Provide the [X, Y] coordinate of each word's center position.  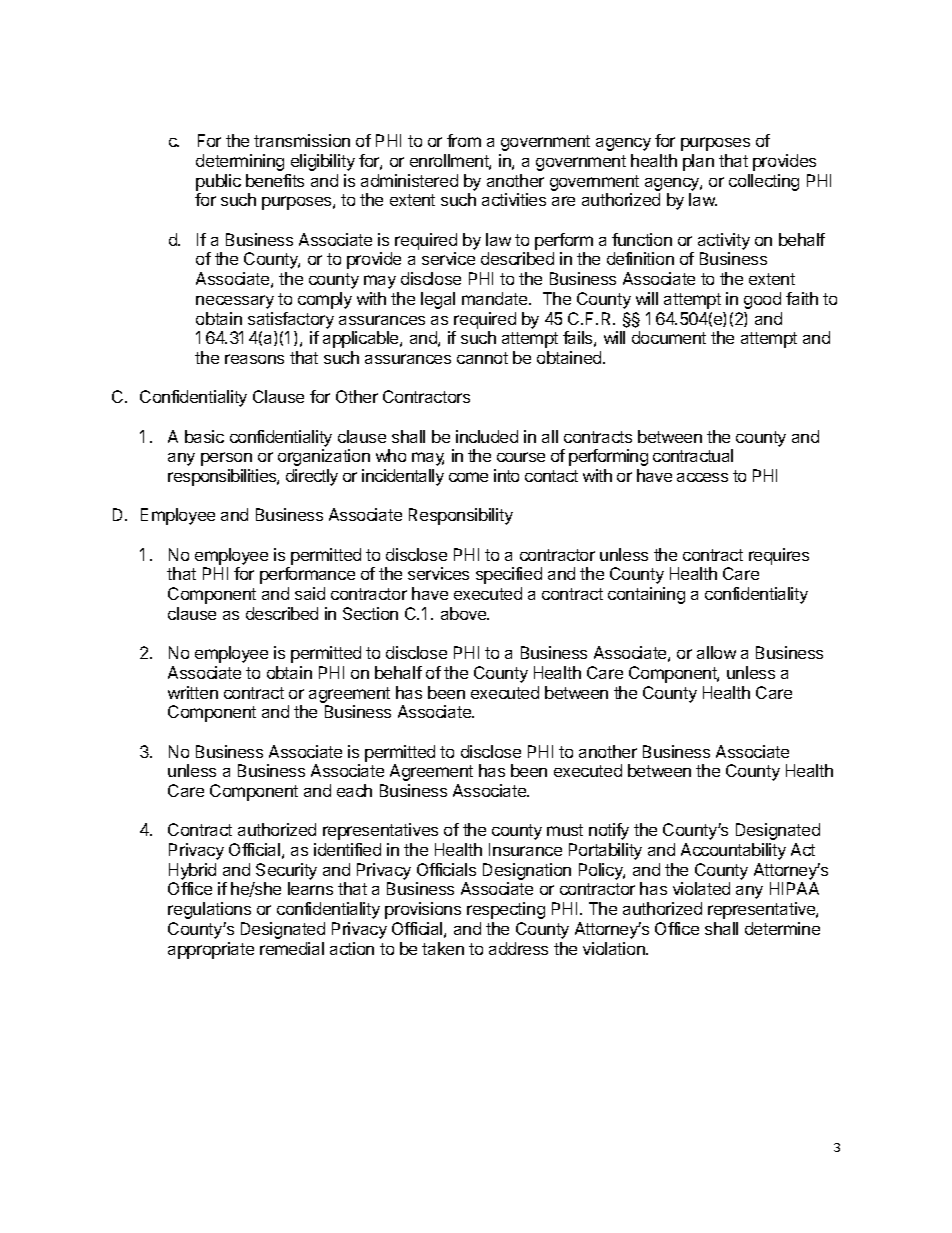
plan [698, 162]
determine [782, 928]
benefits [275, 180]
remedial [292, 948]
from [464, 140]
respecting [506, 910]
